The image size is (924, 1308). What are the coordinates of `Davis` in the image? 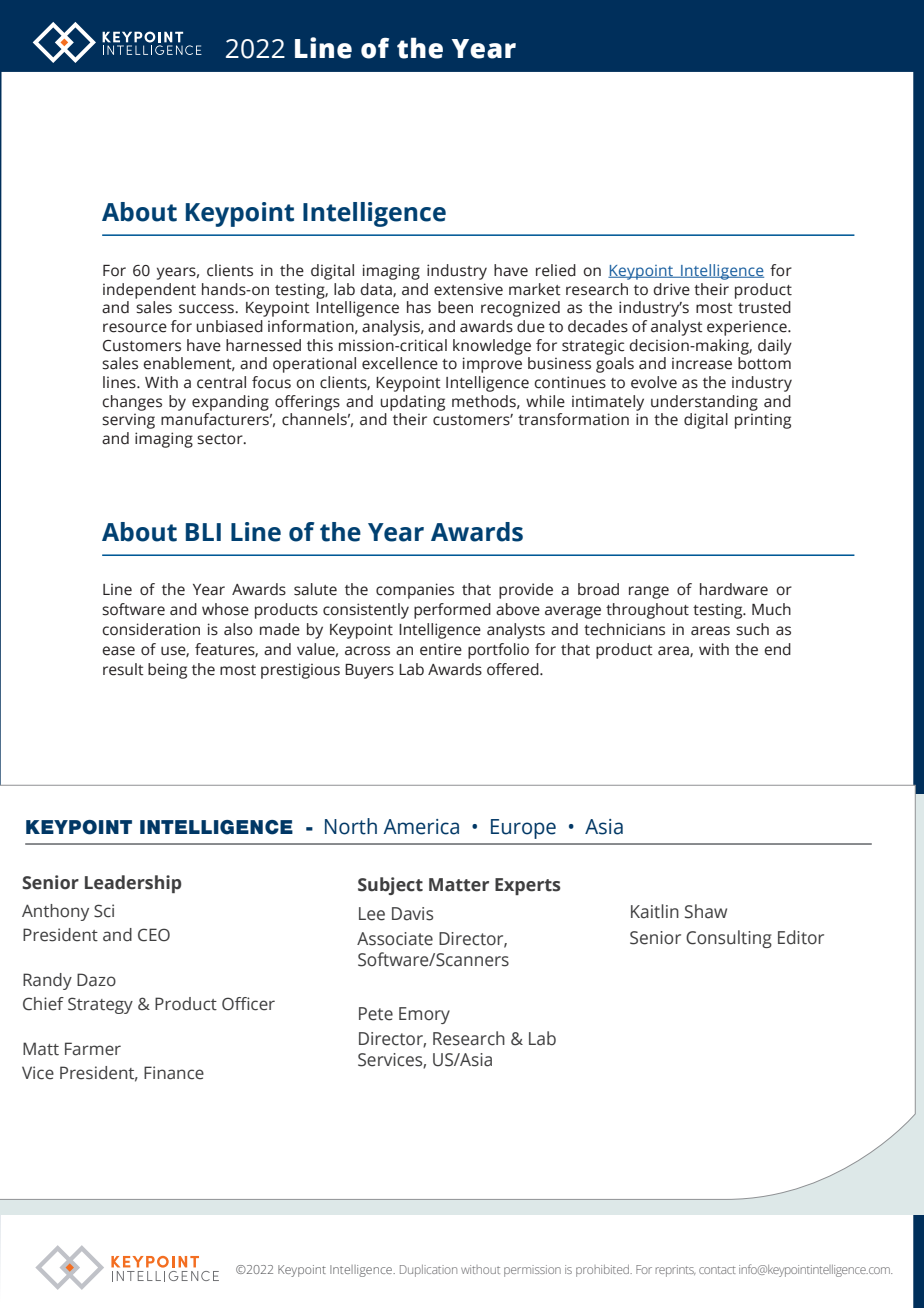 It's located at (412, 914).
